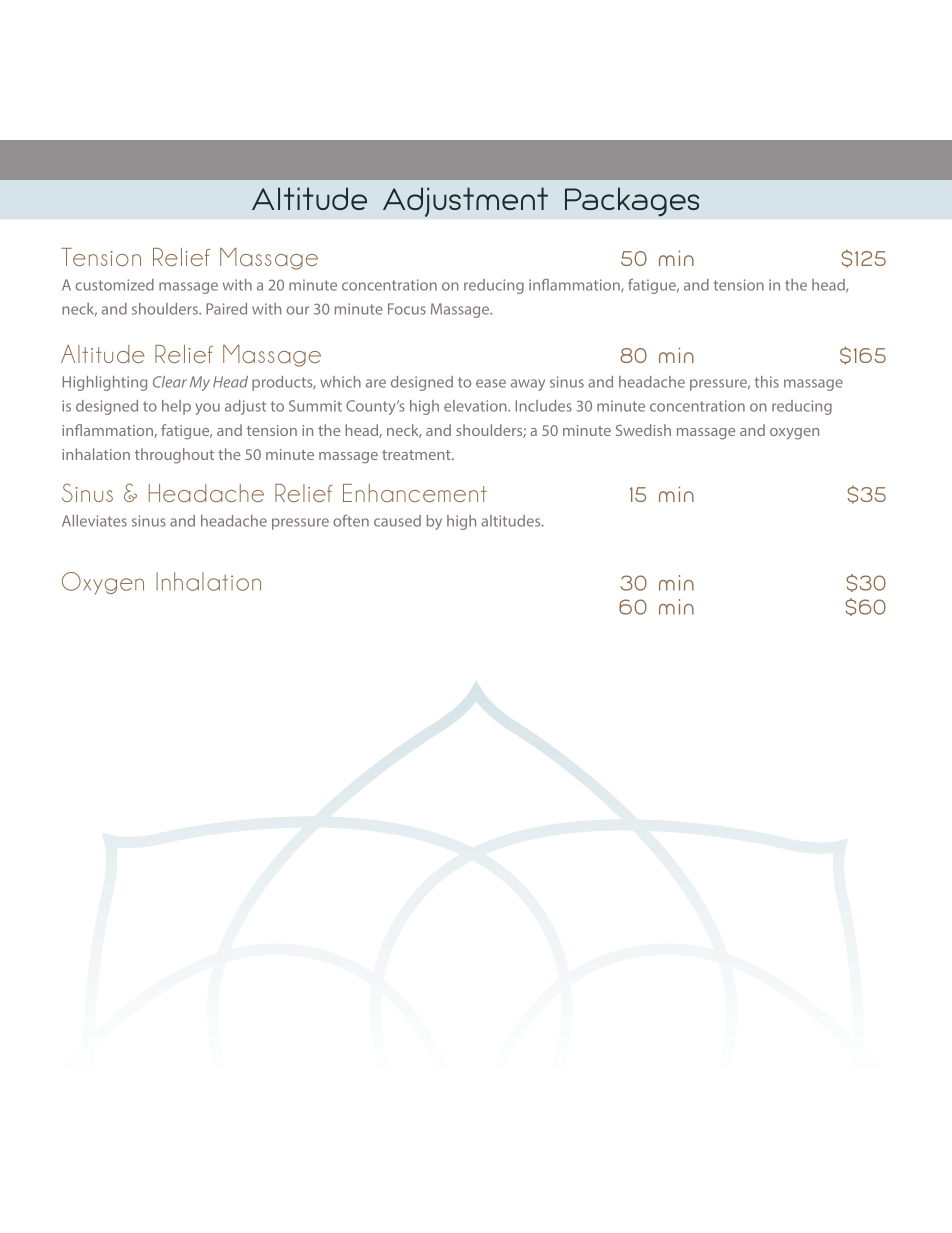 The image size is (952, 1233). I want to click on caused, so click(397, 521).
